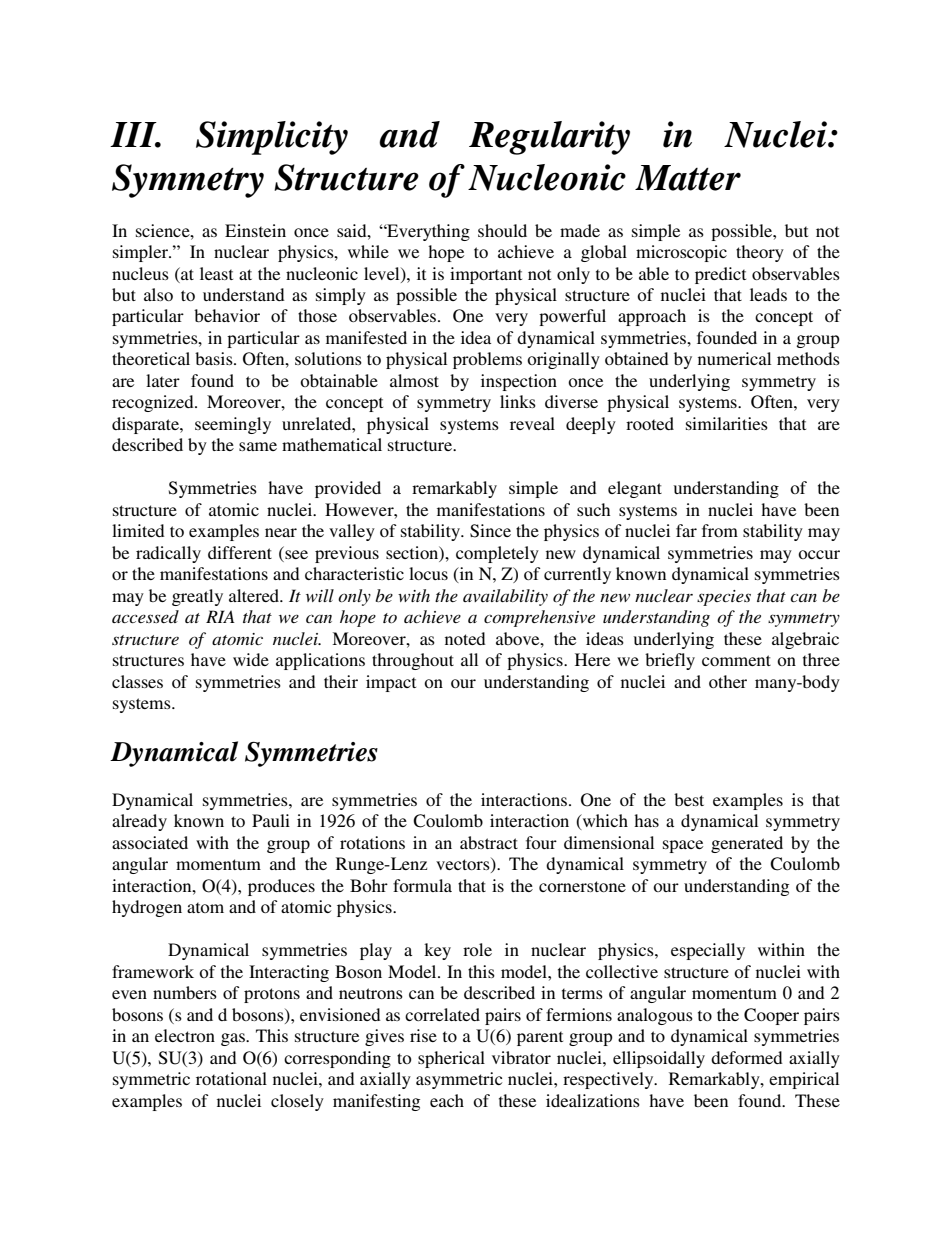  Describe the element at coordinates (272, 138) in the document. I see `Simplicity` at that location.
